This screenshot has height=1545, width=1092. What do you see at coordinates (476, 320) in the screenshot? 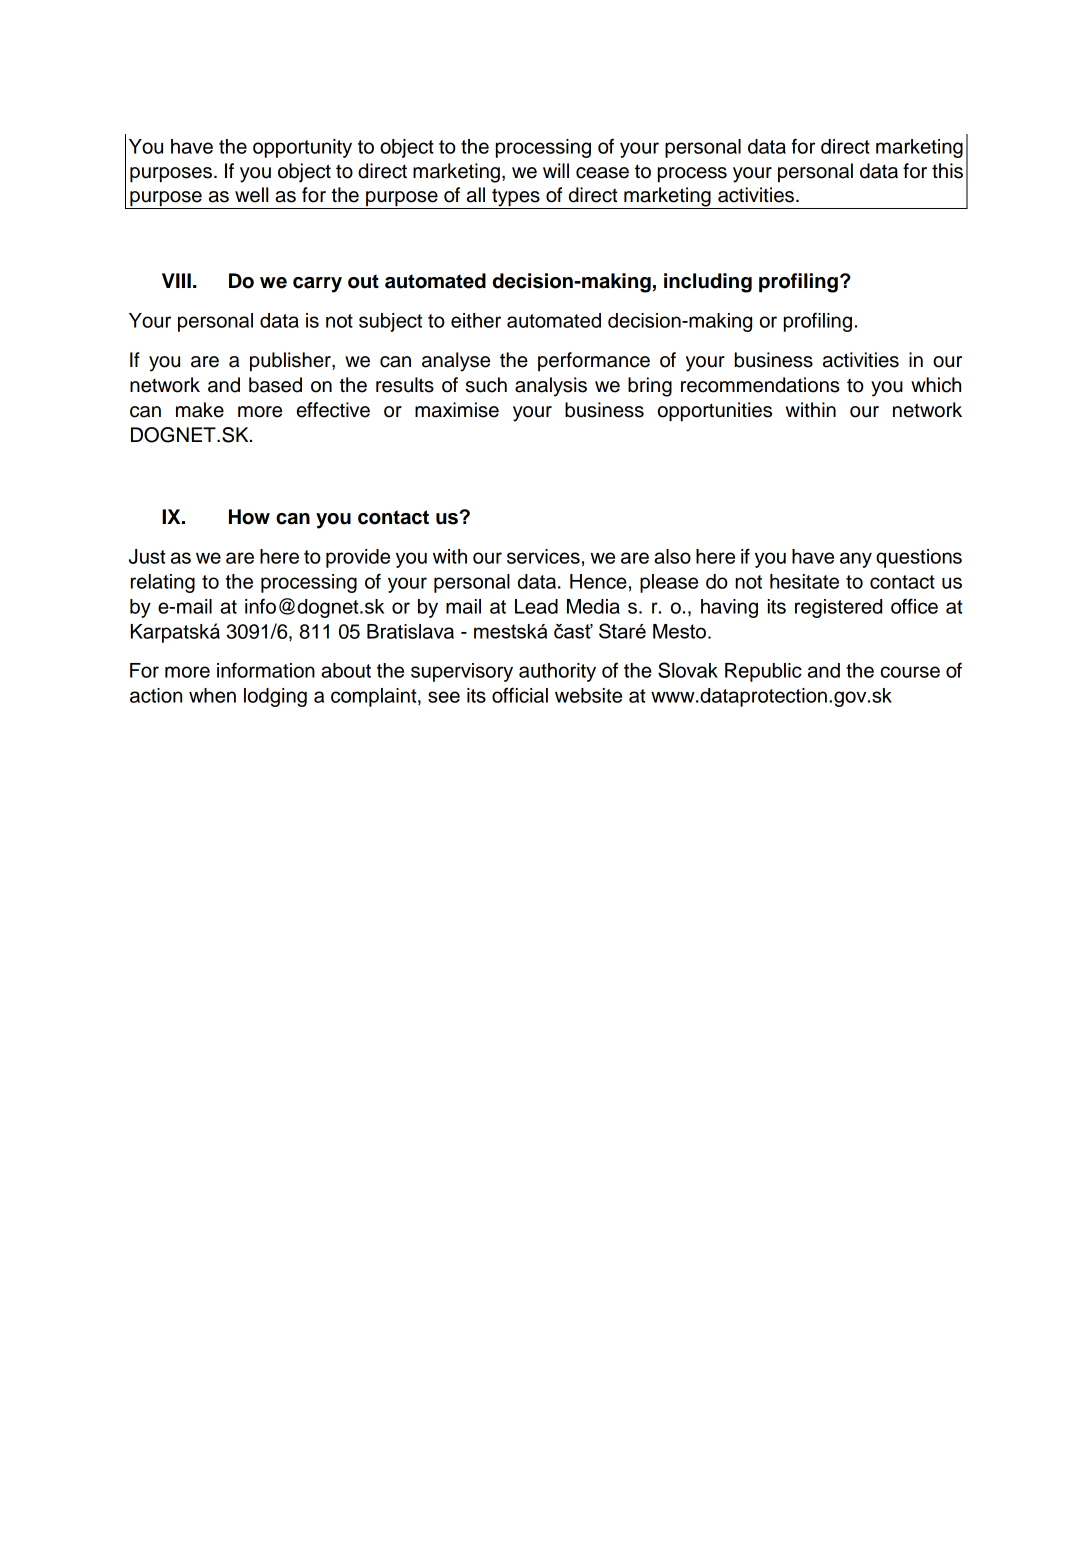
I see `either` at bounding box center [476, 320].
